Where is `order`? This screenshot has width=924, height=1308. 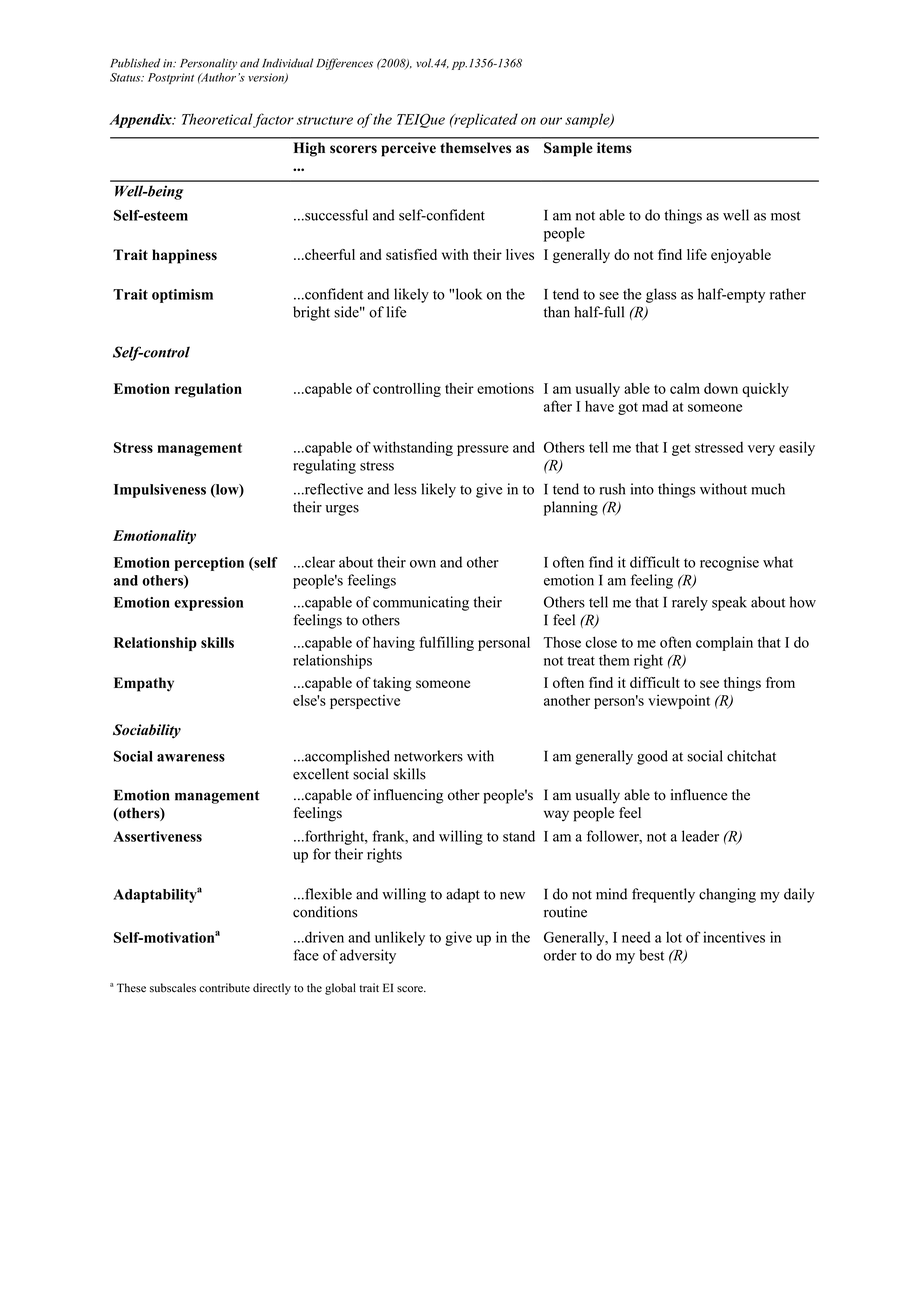
order is located at coordinates (560, 955).
